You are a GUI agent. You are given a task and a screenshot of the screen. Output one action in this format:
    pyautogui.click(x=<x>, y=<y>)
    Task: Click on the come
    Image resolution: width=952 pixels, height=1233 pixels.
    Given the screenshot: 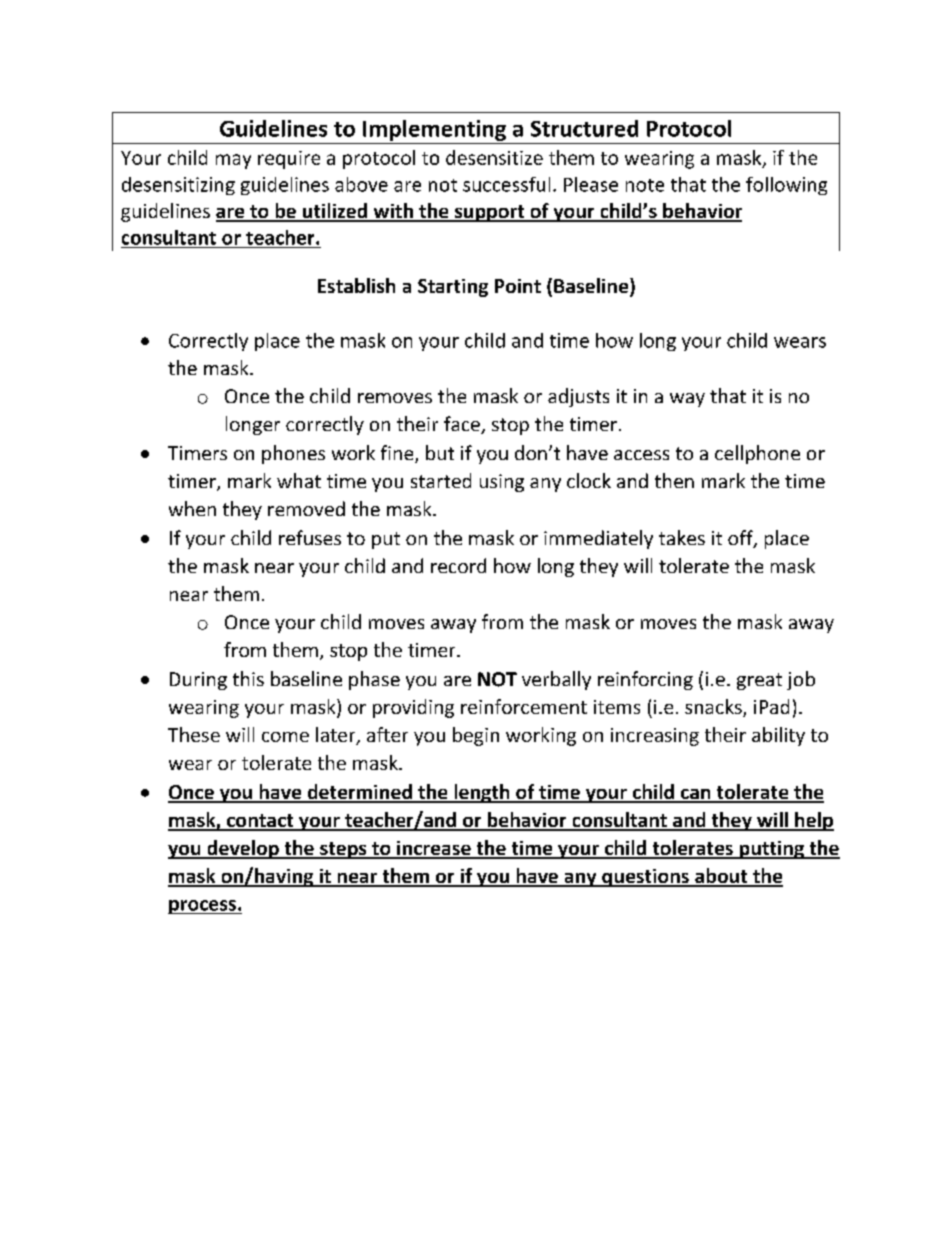 What is the action you would take?
    pyautogui.click(x=285, y=737)
